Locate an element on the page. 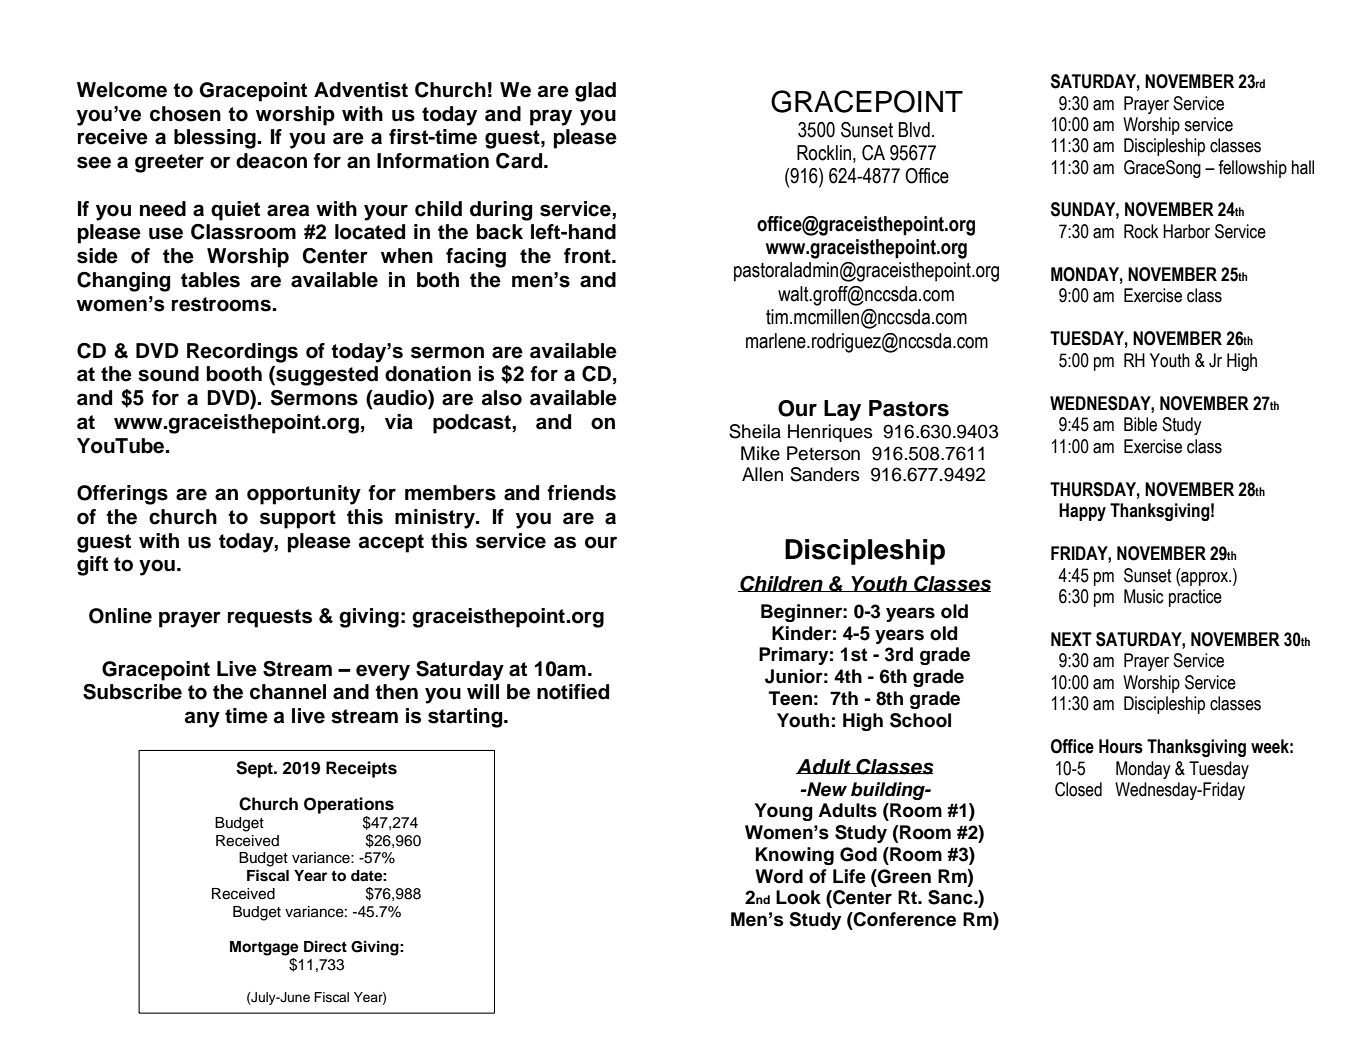 The image size is (1360, 1051). Mortgage is located at coordinates (264, 948).
